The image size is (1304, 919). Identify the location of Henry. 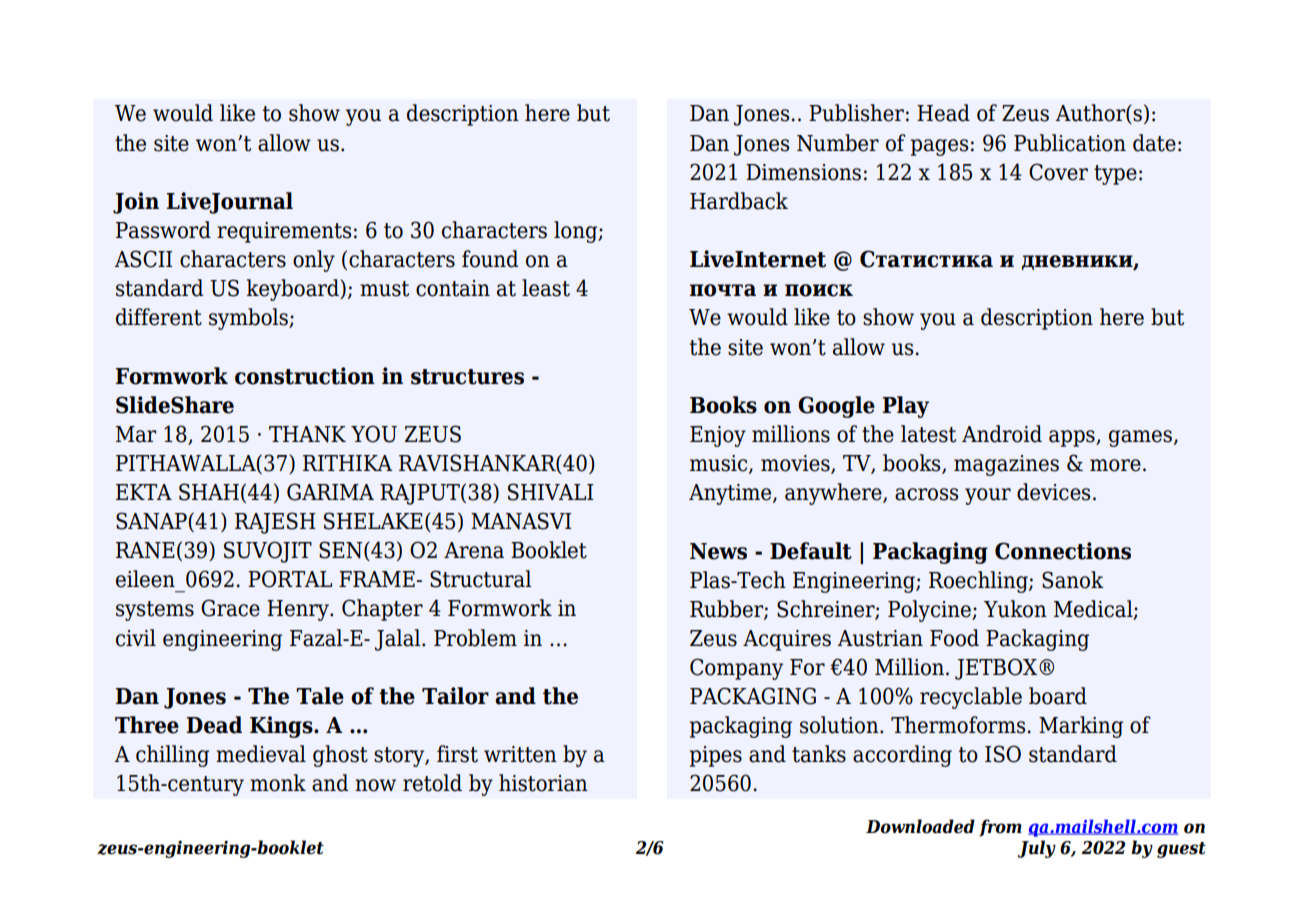
(299, 610).
